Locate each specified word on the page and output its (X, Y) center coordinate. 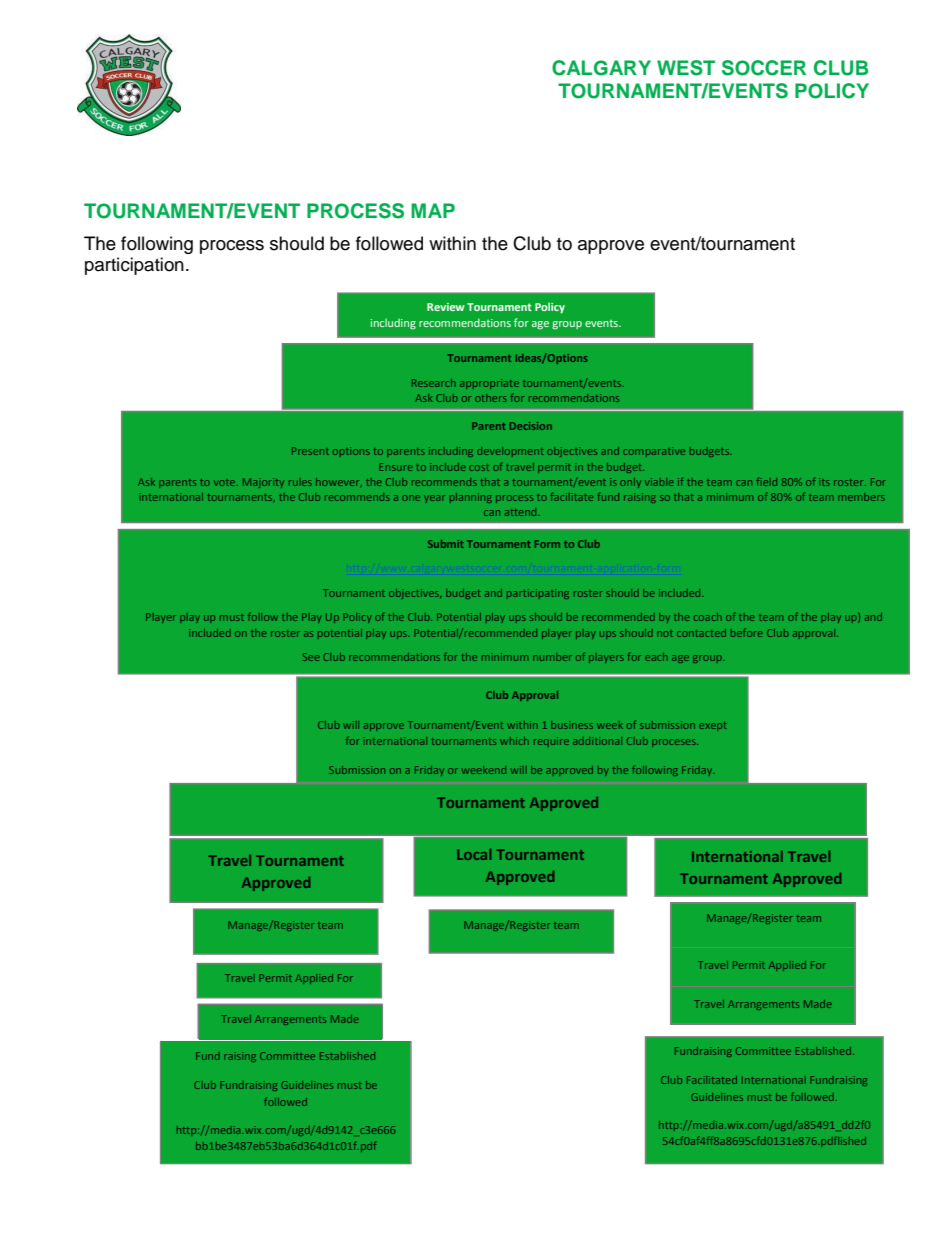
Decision (531, 426)
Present (310, 451)
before (746, 633)
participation (134, 266)
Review (446, 307)
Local (474, 854)
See (311, 657)
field (767, 482)
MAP (433, 210)
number (552, 657)
